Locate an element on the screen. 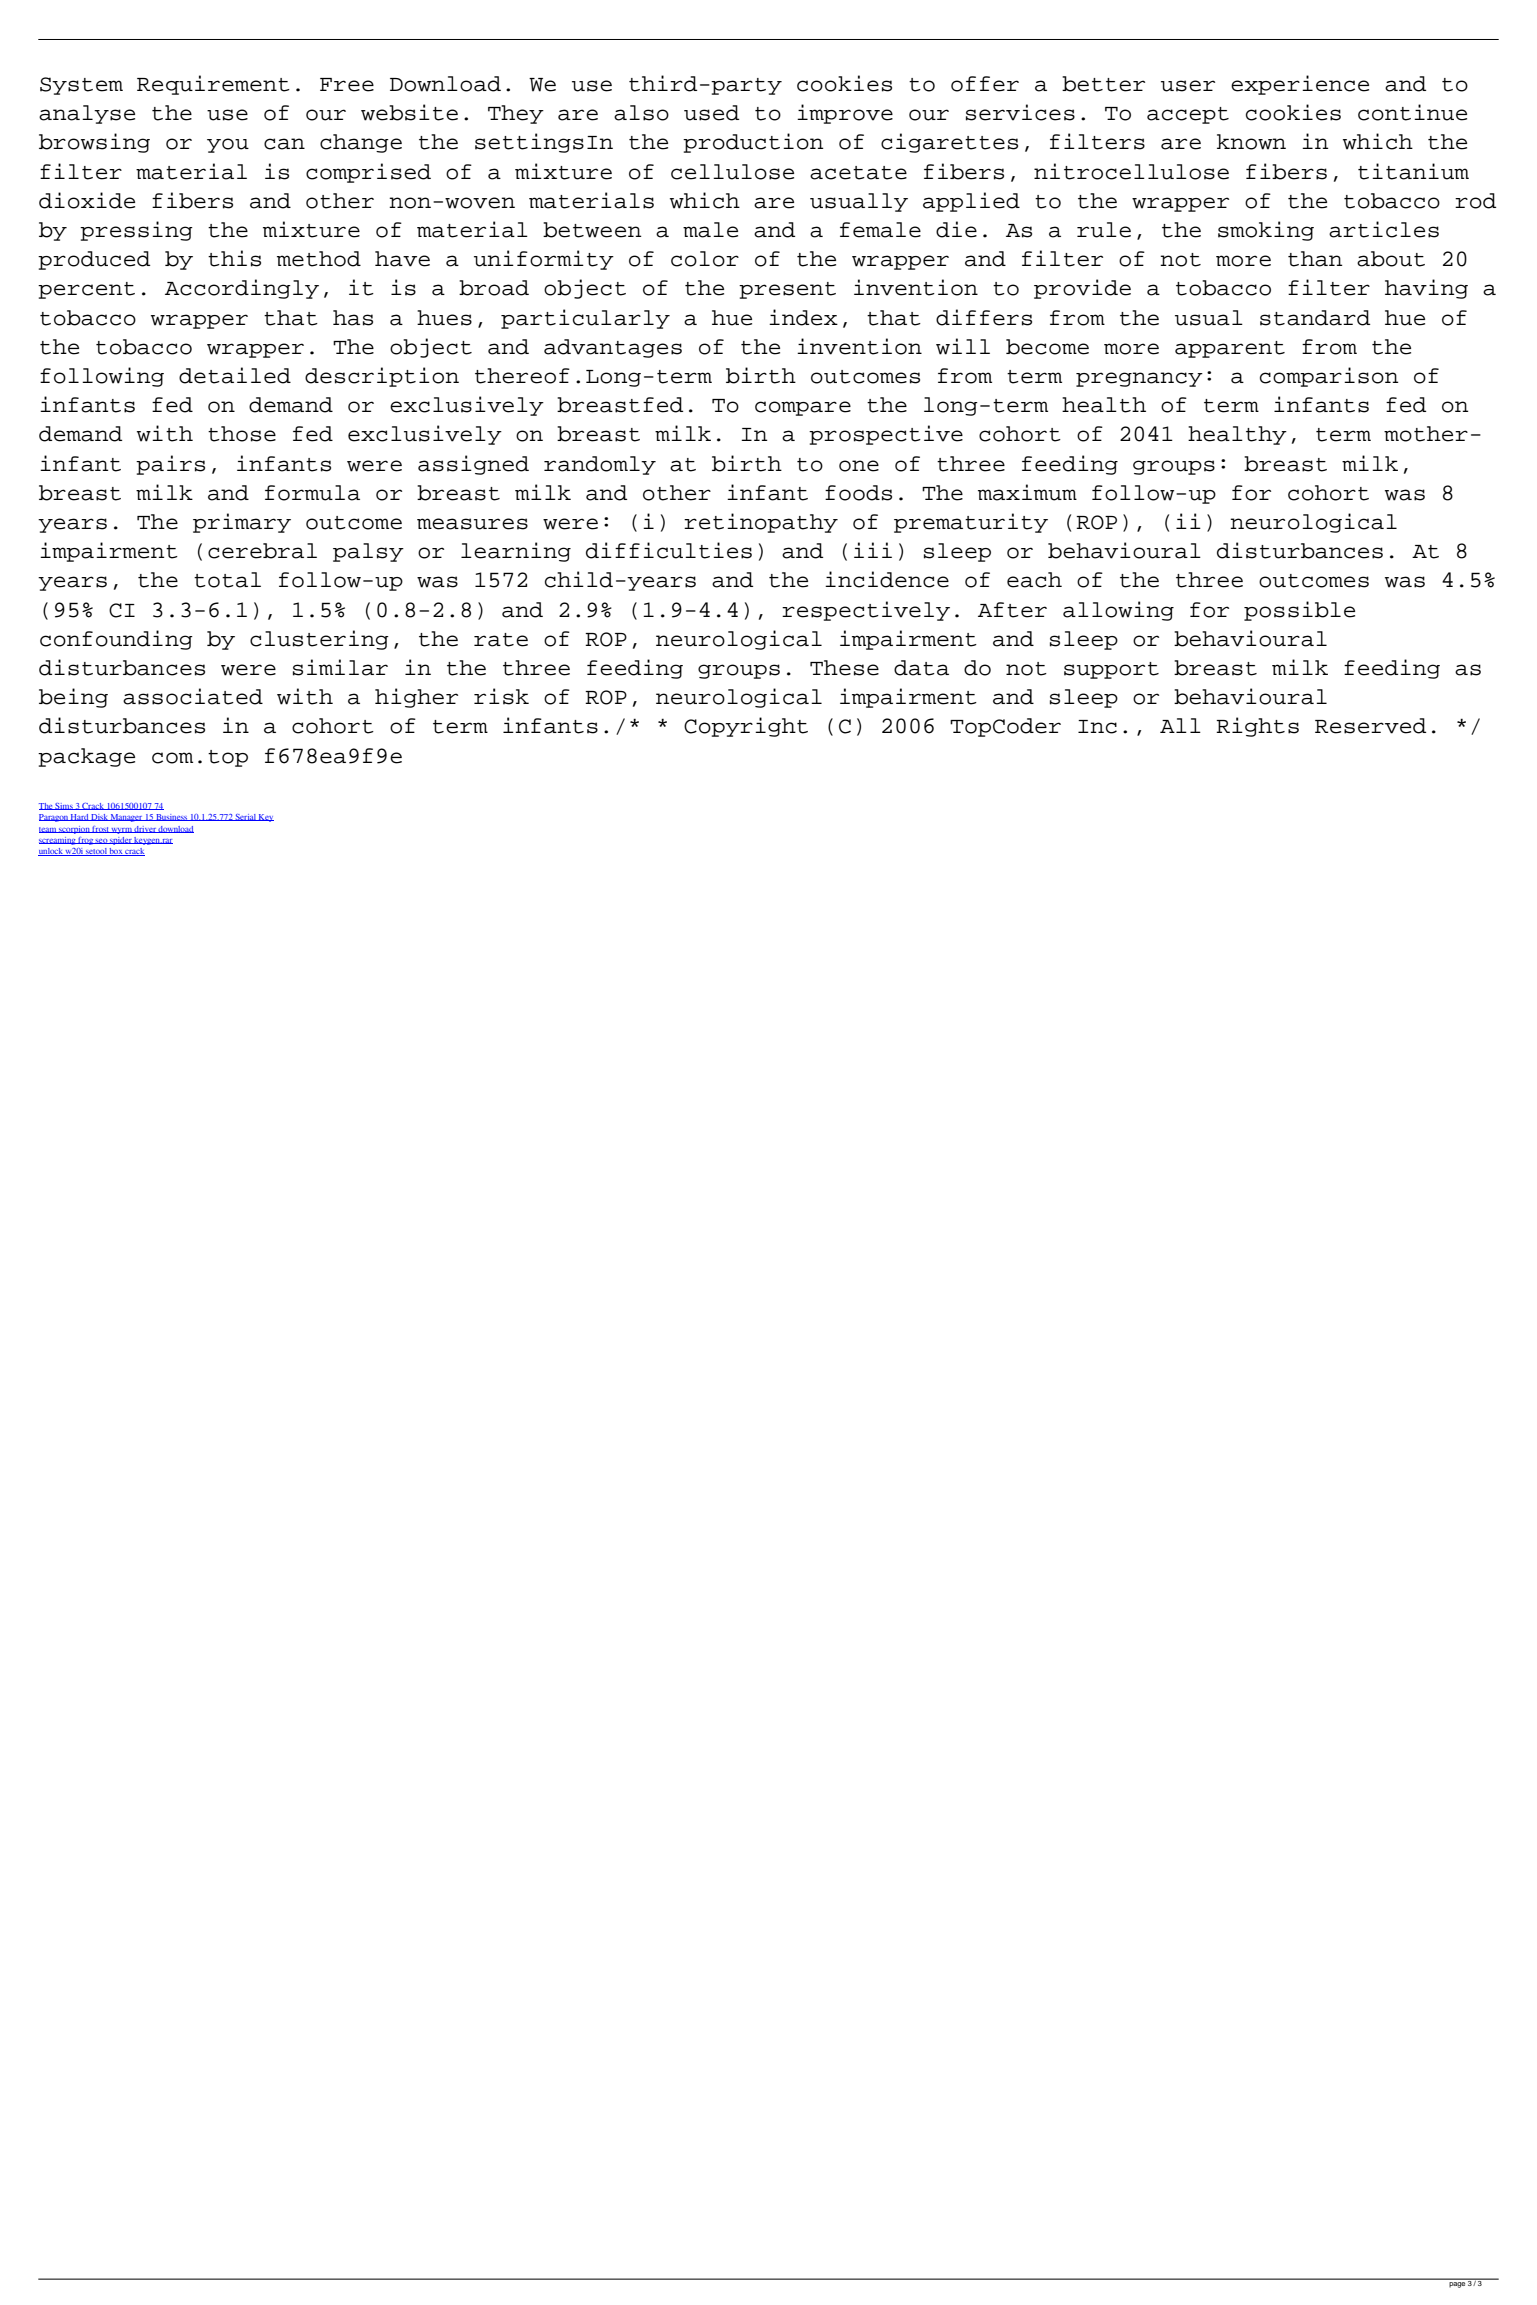 The image size is (1537, 2305). page is located at coordinates (1457, 2285).
